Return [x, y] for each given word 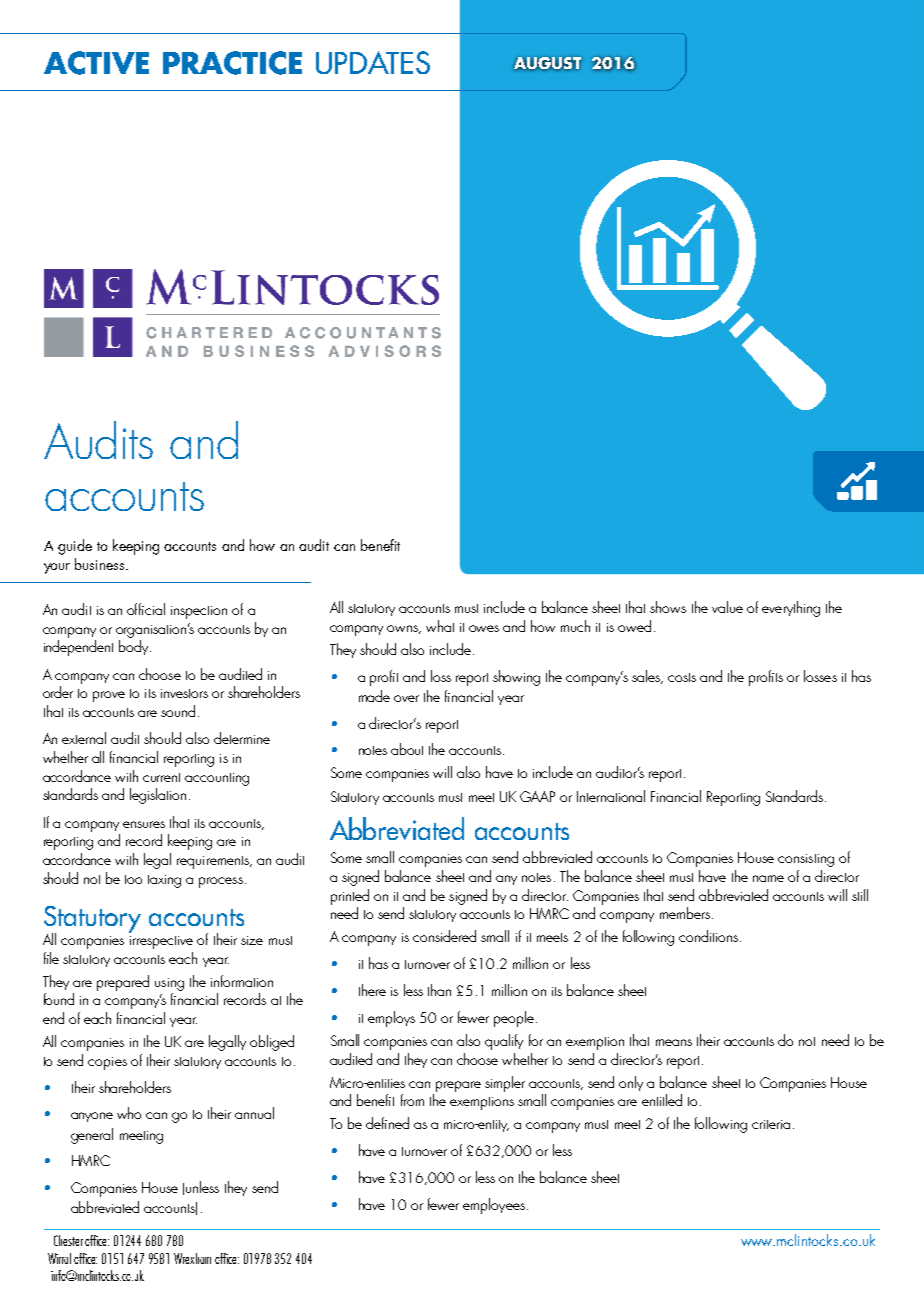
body [135, 647]
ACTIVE [96, 63]
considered [444, 936]
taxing [164, 881]
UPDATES [373, 62]
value [727, 607]
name [768, 878]
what [440, 626]
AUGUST [547, 63]
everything [791, 609]
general [92, 1136]
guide [75, 547]
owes [484, 628]
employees [494, 1206]
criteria [771, 1124]
